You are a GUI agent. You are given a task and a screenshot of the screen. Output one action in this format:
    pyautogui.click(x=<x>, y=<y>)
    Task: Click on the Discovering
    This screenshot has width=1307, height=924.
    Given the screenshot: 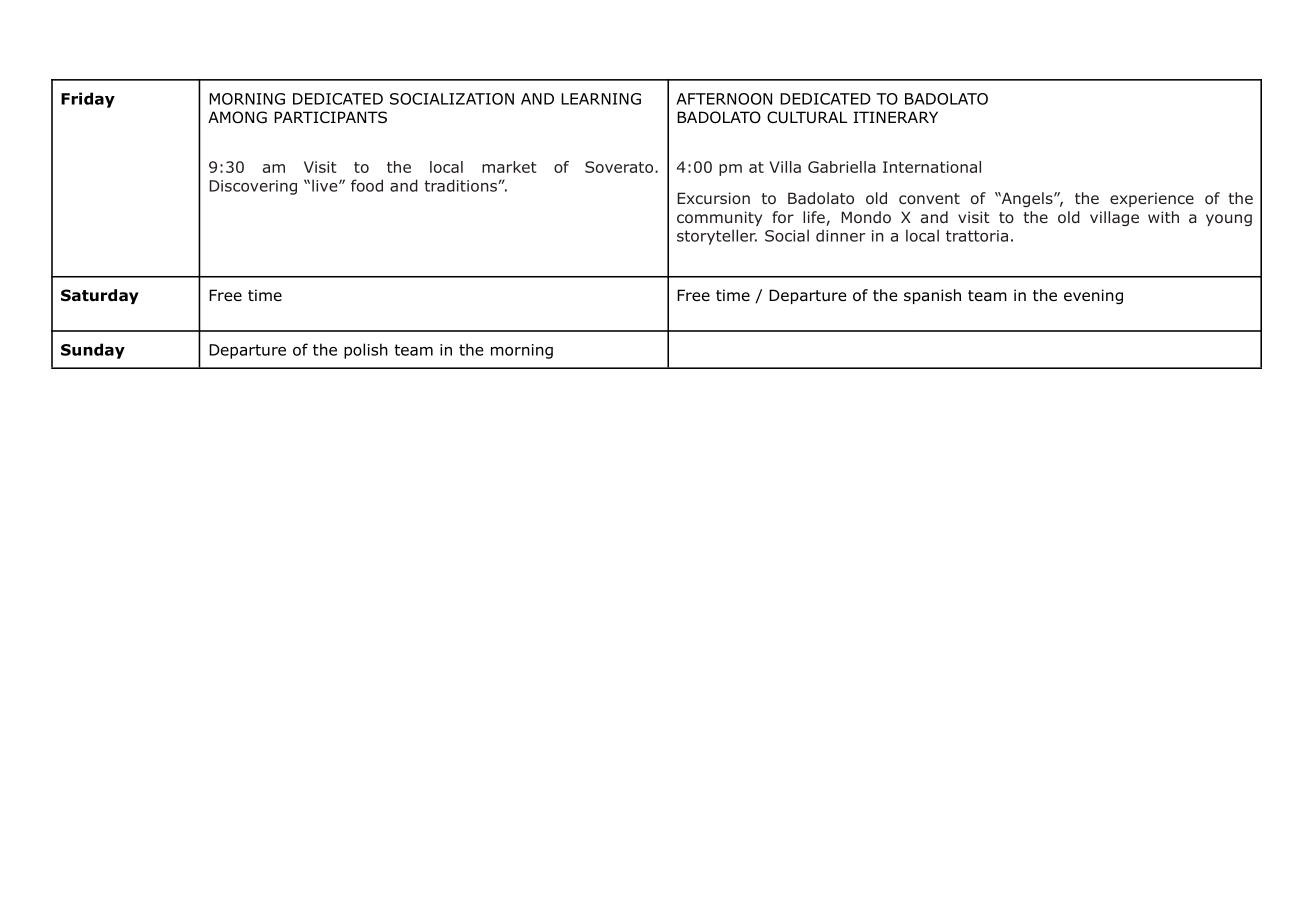 What is the action you would take?
    pyautogui.click(x=253, y=187)
